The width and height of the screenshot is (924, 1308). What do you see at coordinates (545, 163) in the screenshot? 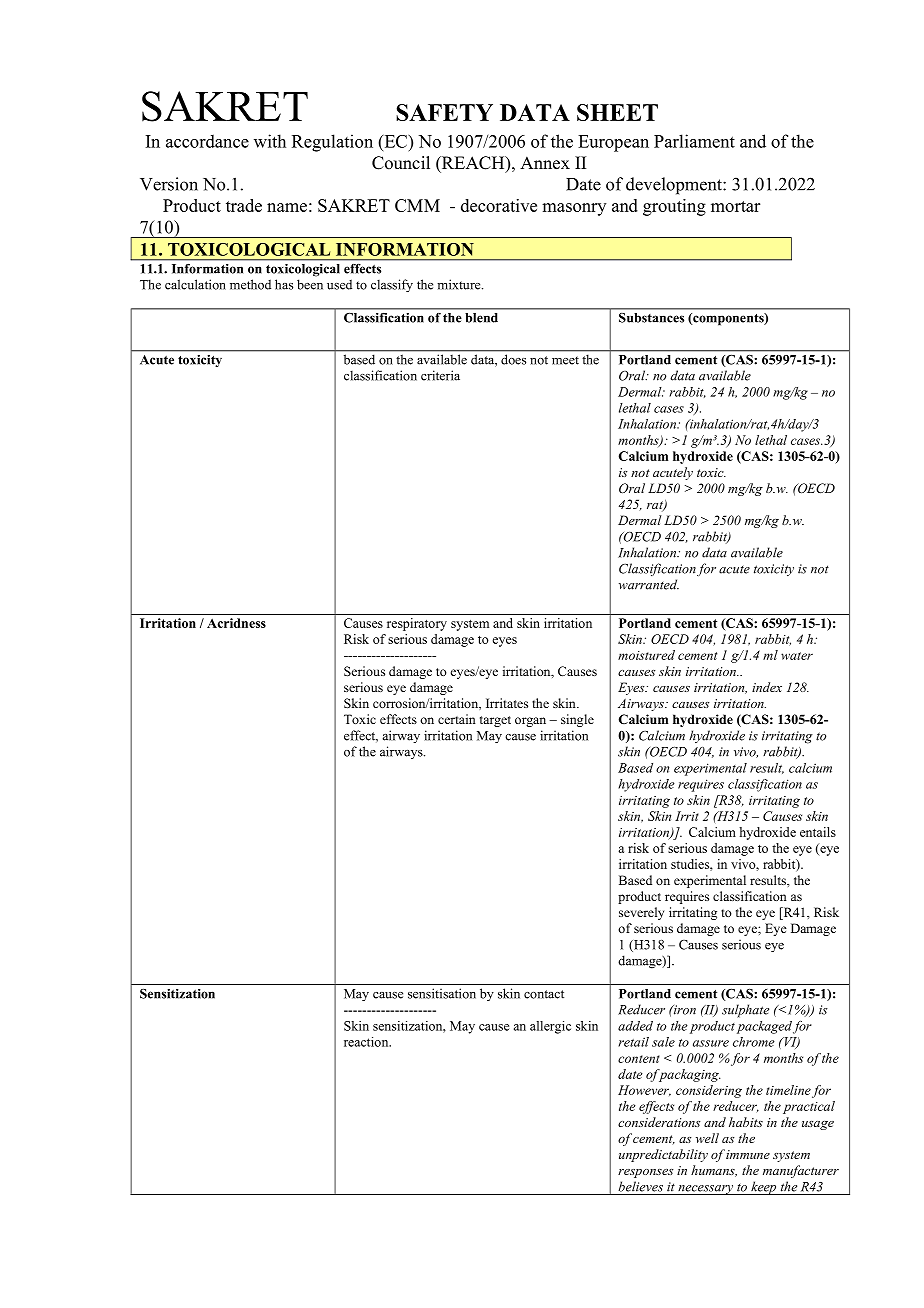
I see `Annex` at bounding box center [545, 163].
